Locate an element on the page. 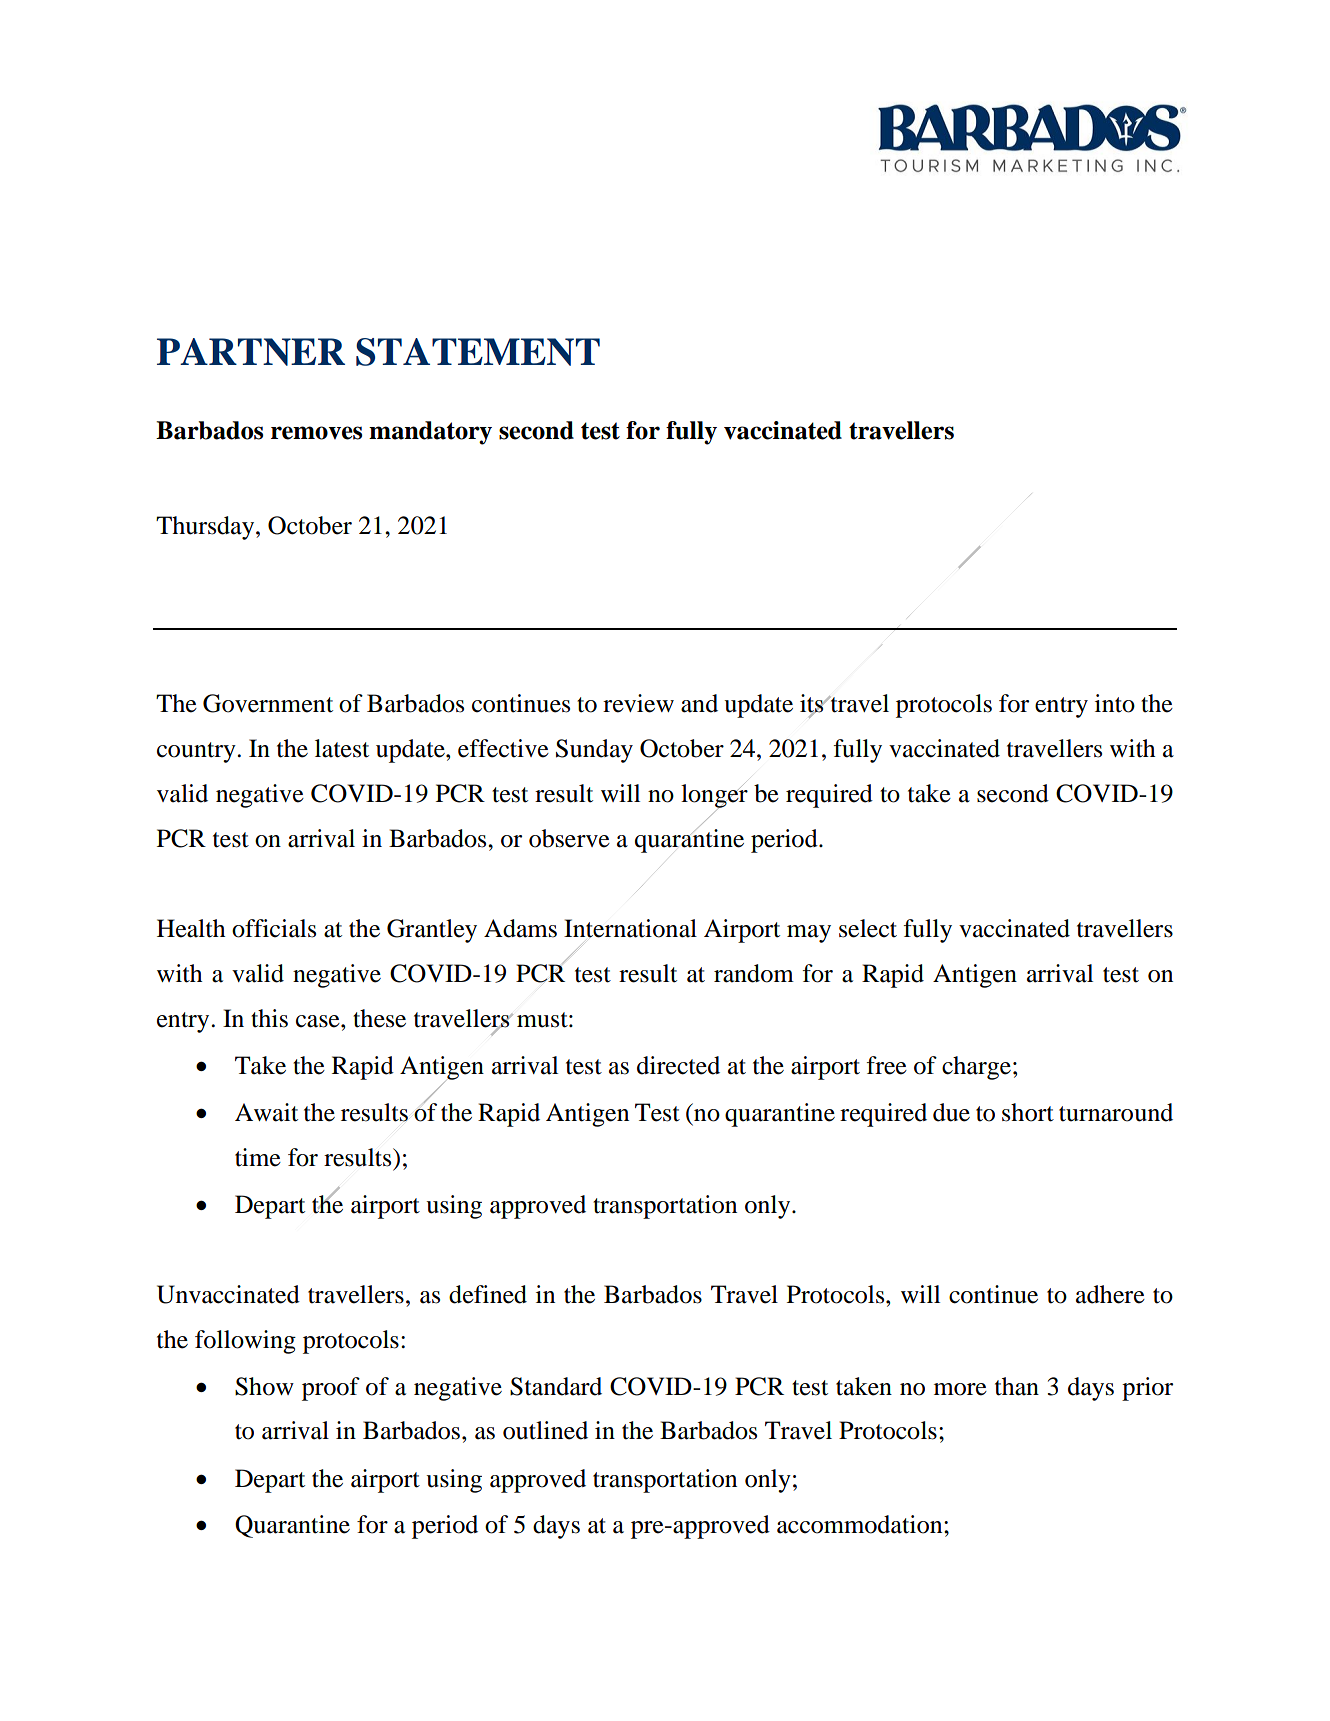 The width and height of the document is (1330, 1721). removes is located at coordinates (316, 433).
